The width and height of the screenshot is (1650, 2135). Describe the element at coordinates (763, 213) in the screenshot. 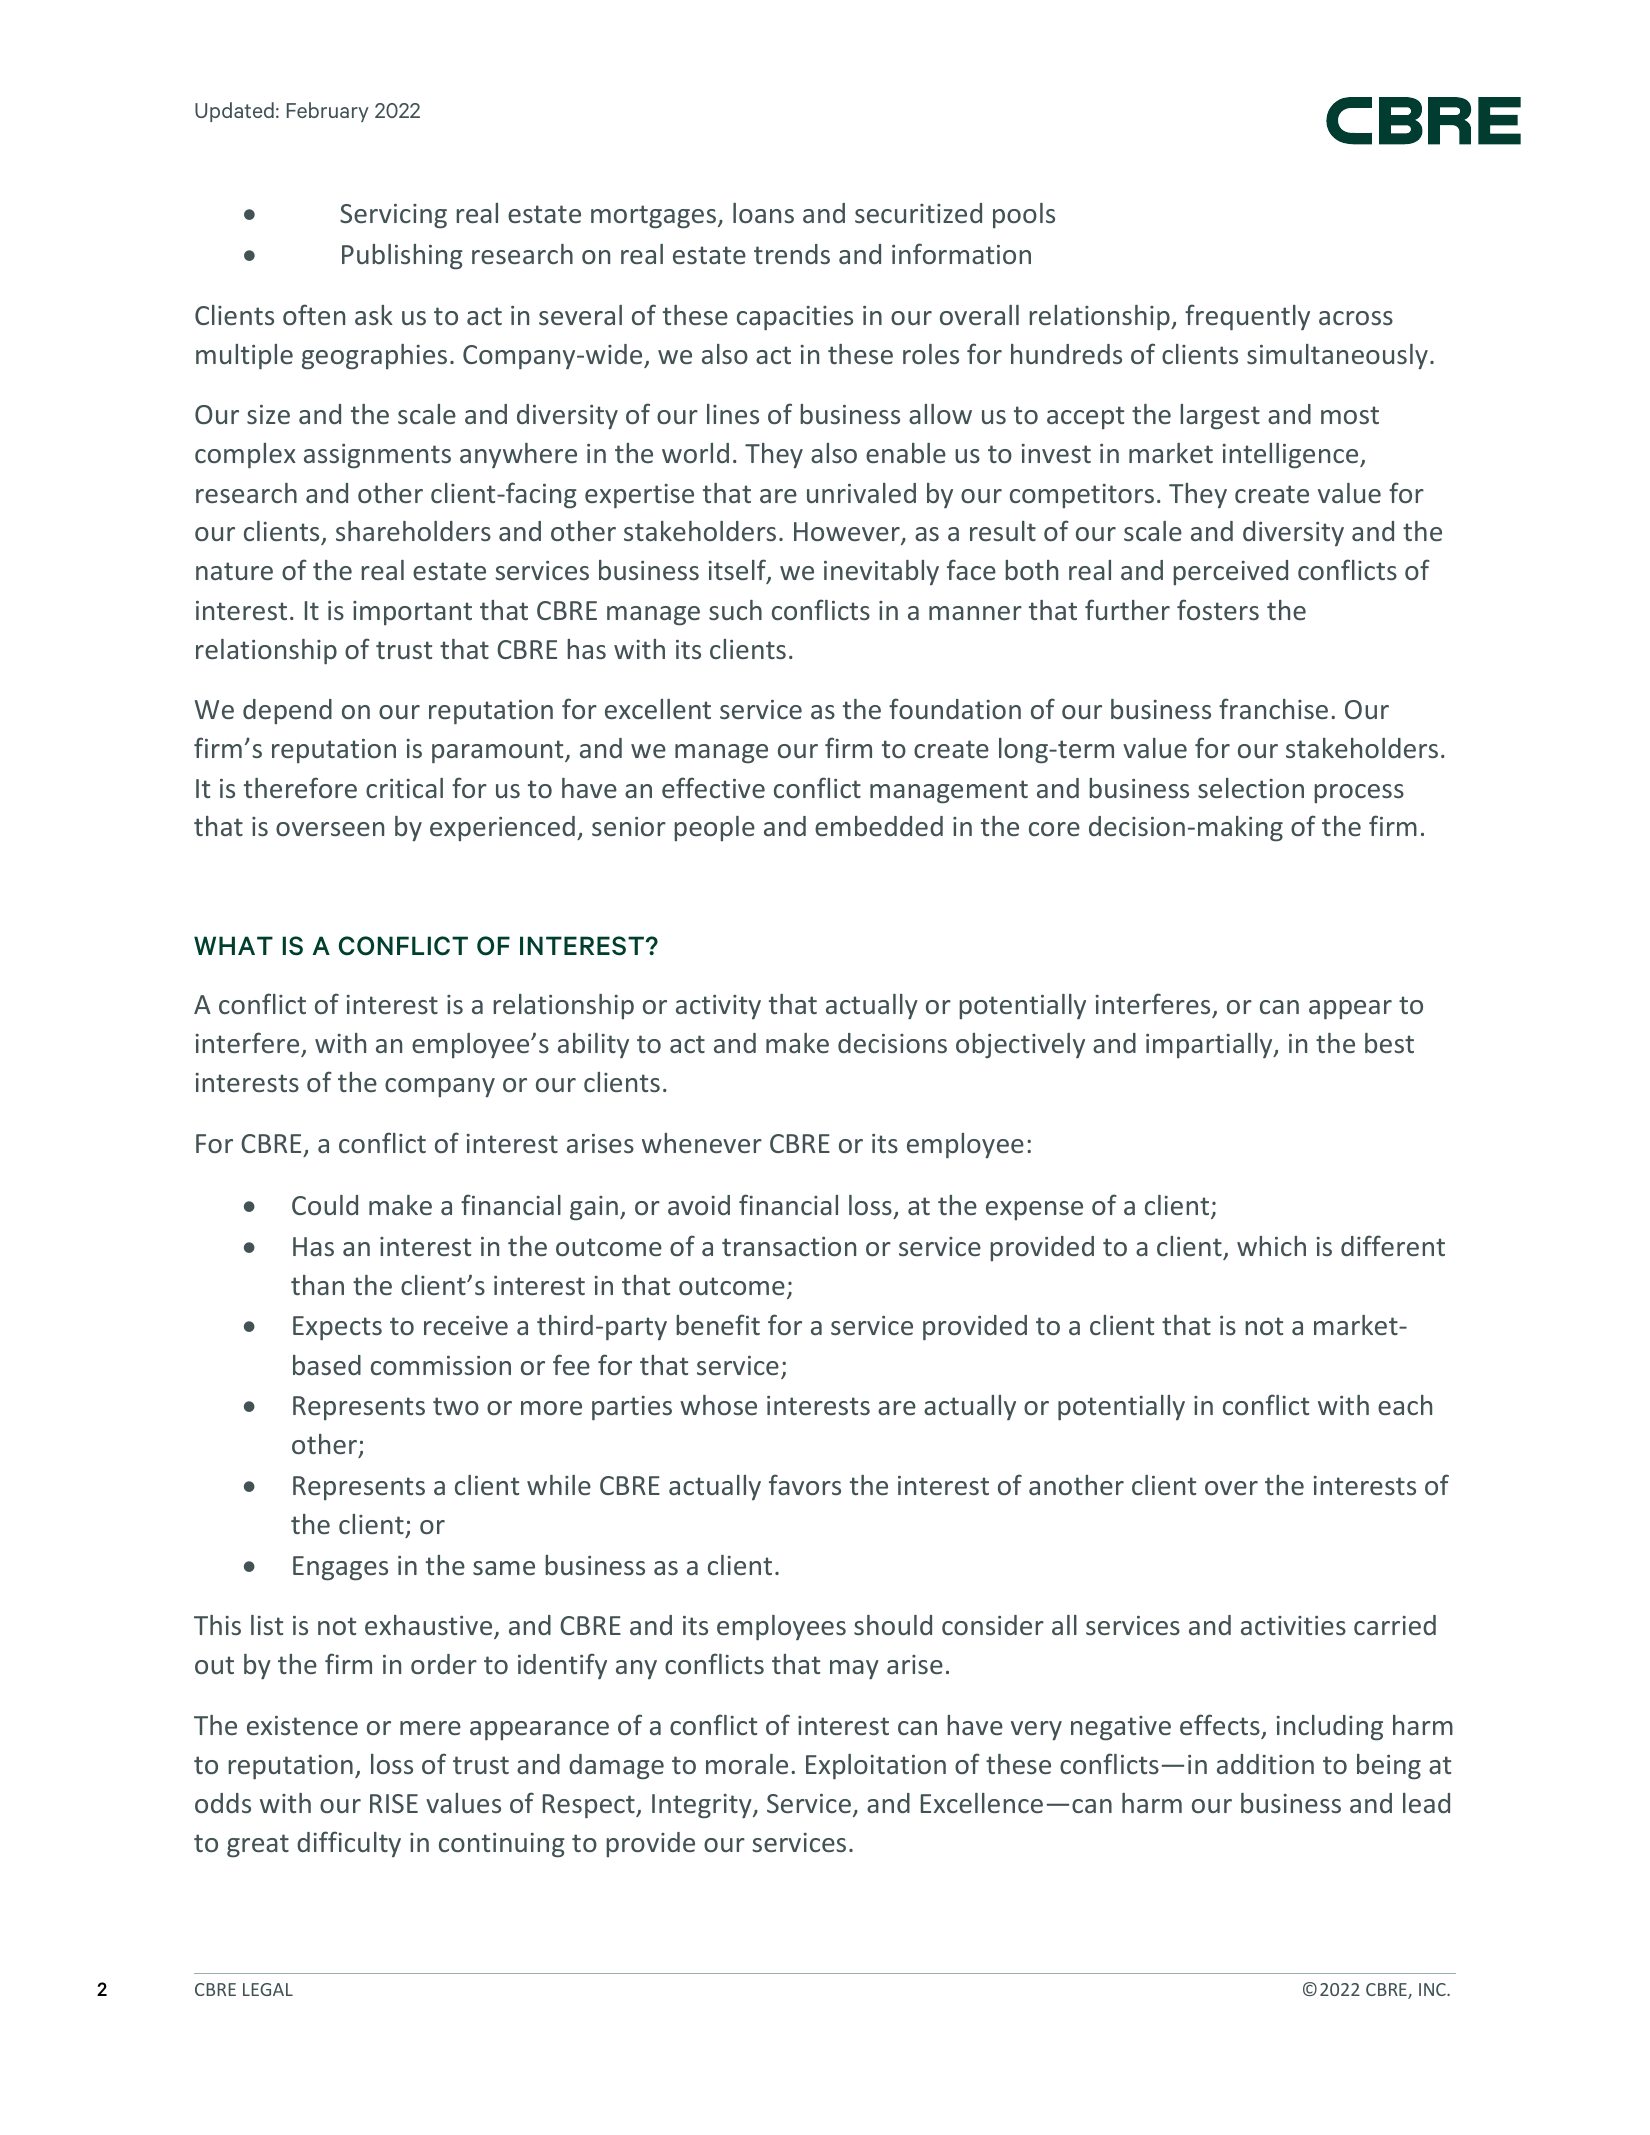

I see `loans` at that location.
